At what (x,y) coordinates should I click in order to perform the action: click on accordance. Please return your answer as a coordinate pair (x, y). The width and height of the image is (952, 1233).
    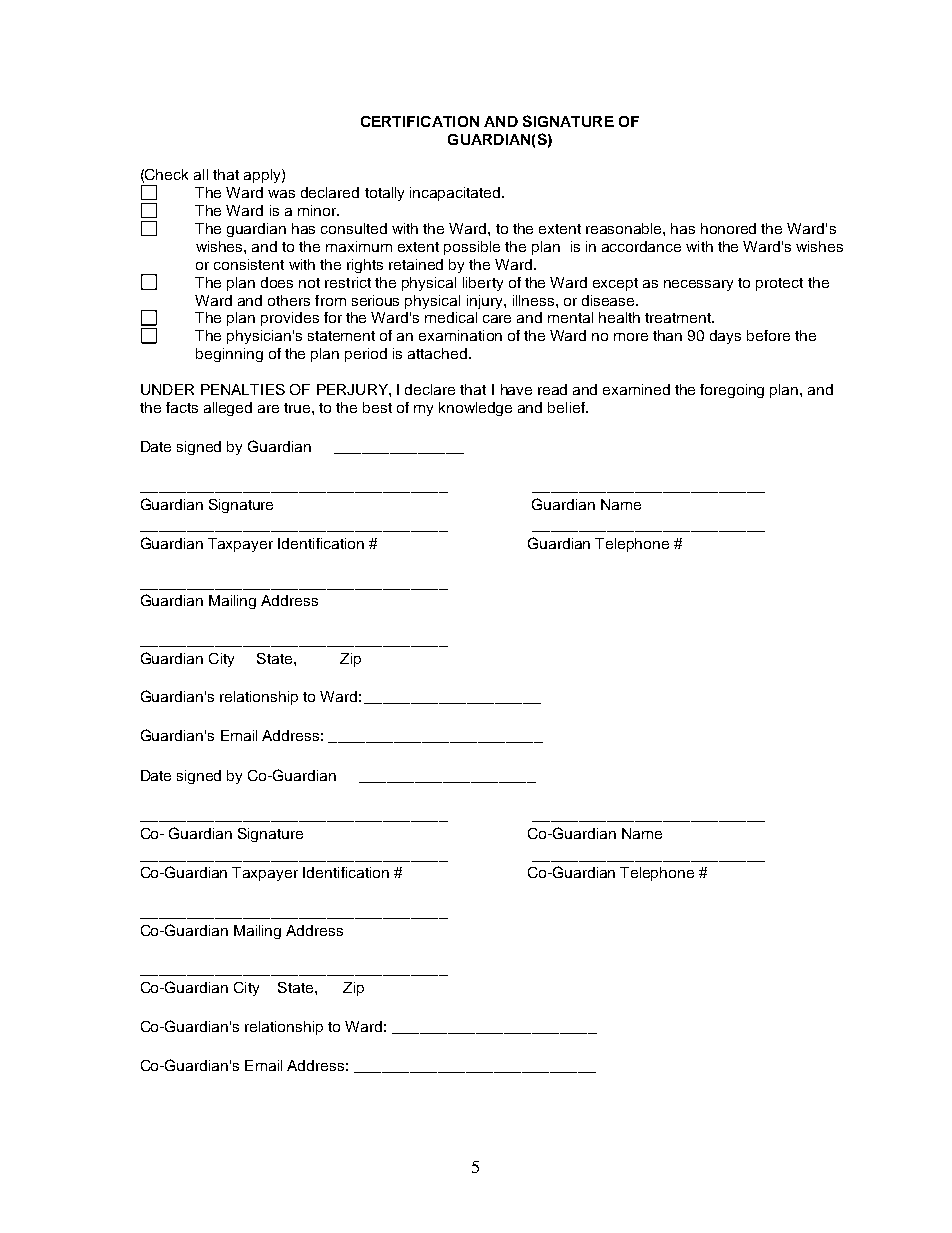
    Looking at the image, I should click on (641, 246).
